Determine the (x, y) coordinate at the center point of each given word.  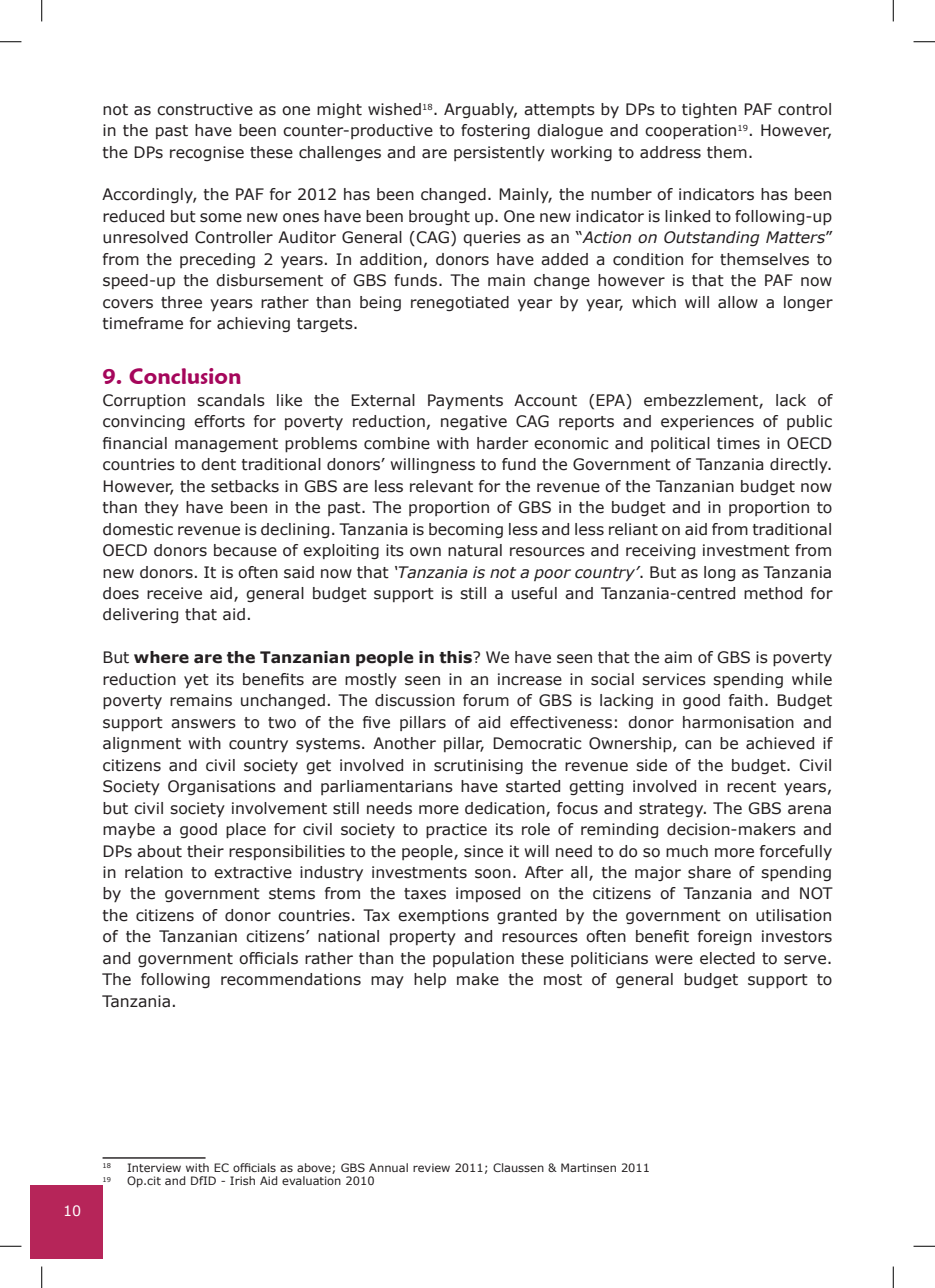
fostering (495, 131)
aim (678, 657)
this (456, 657)
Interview (154, 1167)
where (161, 657)
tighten (709, 110)
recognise (207, 153)
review (431, 1167)
